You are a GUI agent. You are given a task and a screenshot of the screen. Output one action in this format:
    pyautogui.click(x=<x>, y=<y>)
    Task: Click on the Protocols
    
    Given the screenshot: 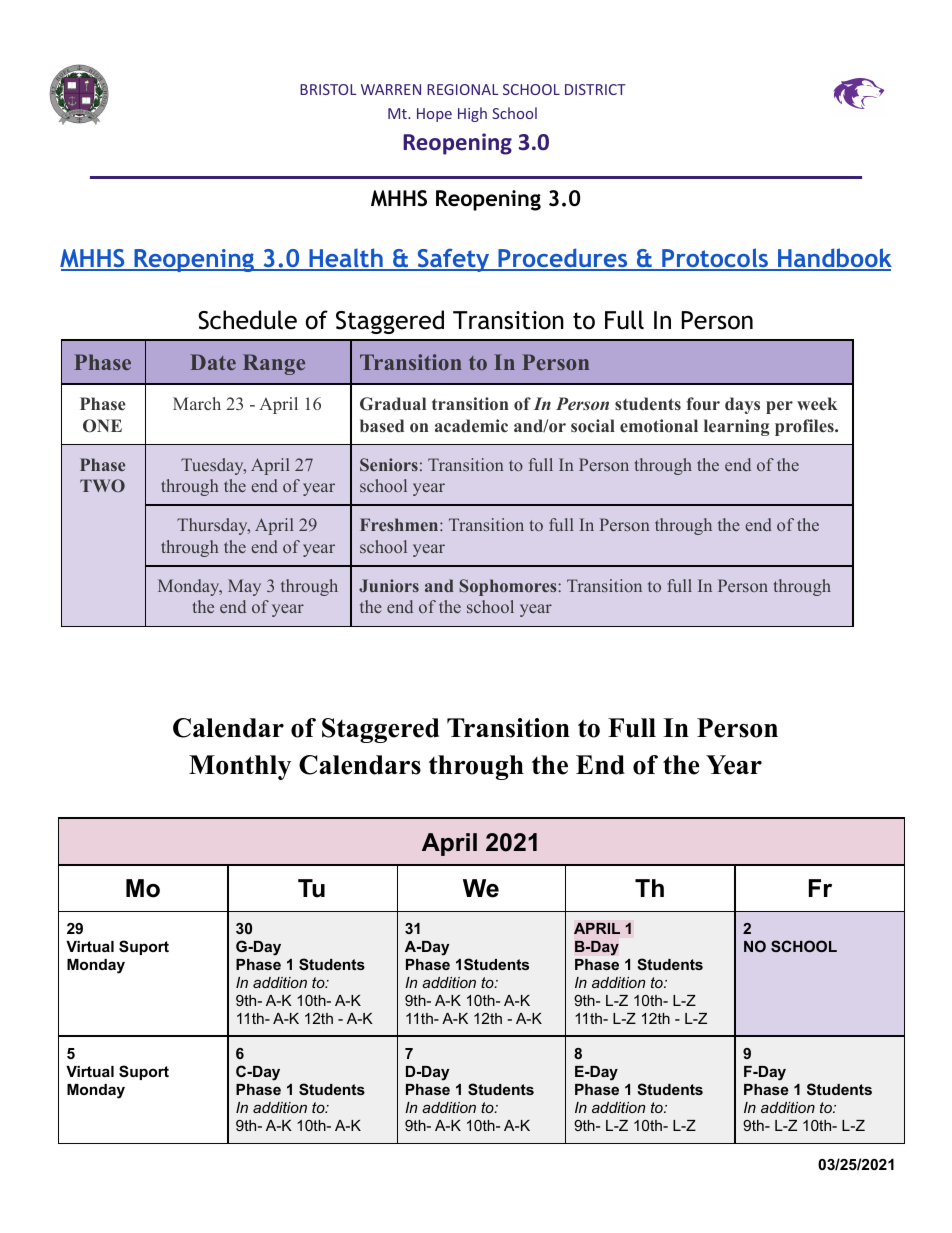 What is the action you would take?
    pyautogui.click(x=715, y=259)
